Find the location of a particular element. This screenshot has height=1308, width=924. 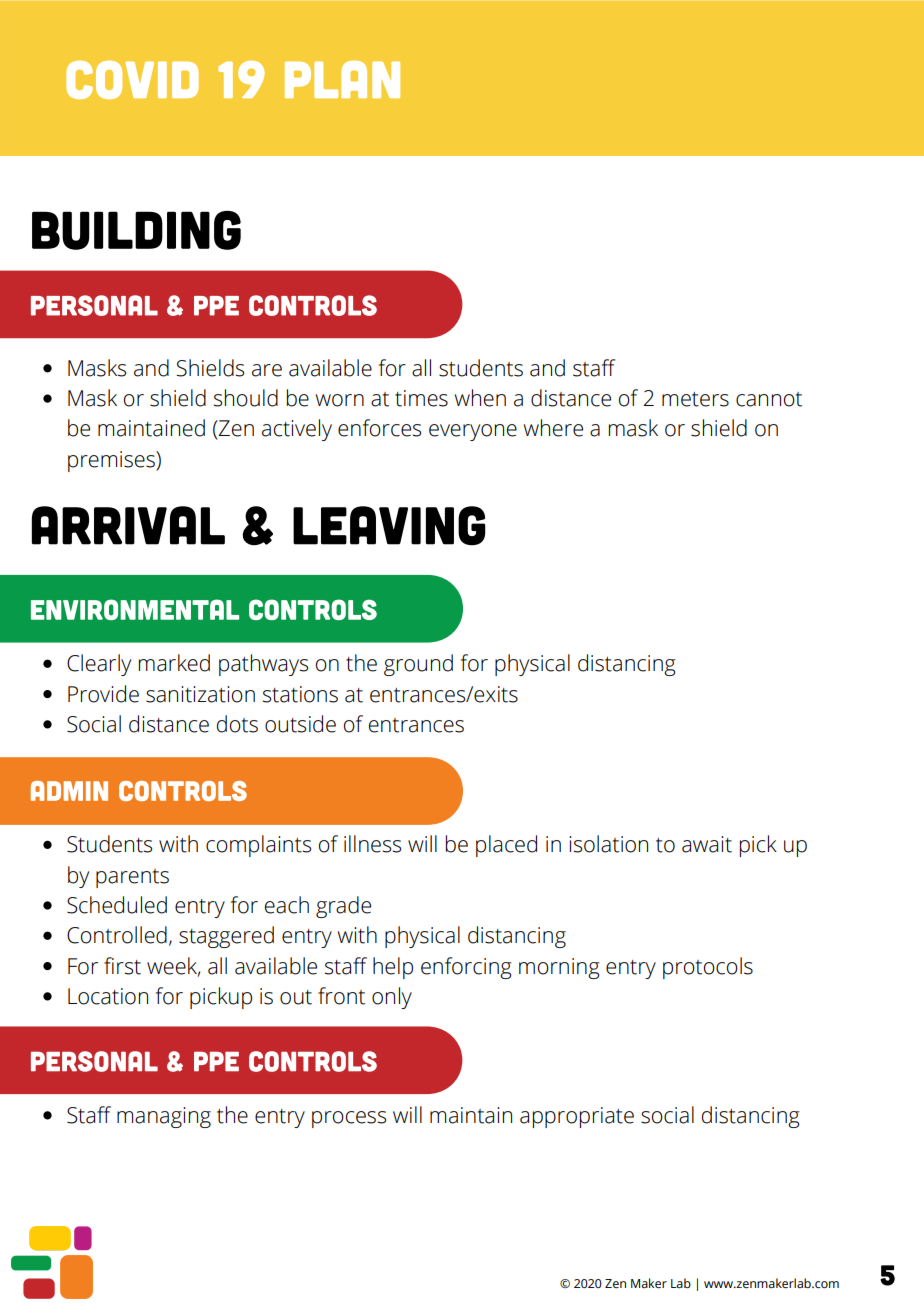

illness is located at coordinates (372, 844).
